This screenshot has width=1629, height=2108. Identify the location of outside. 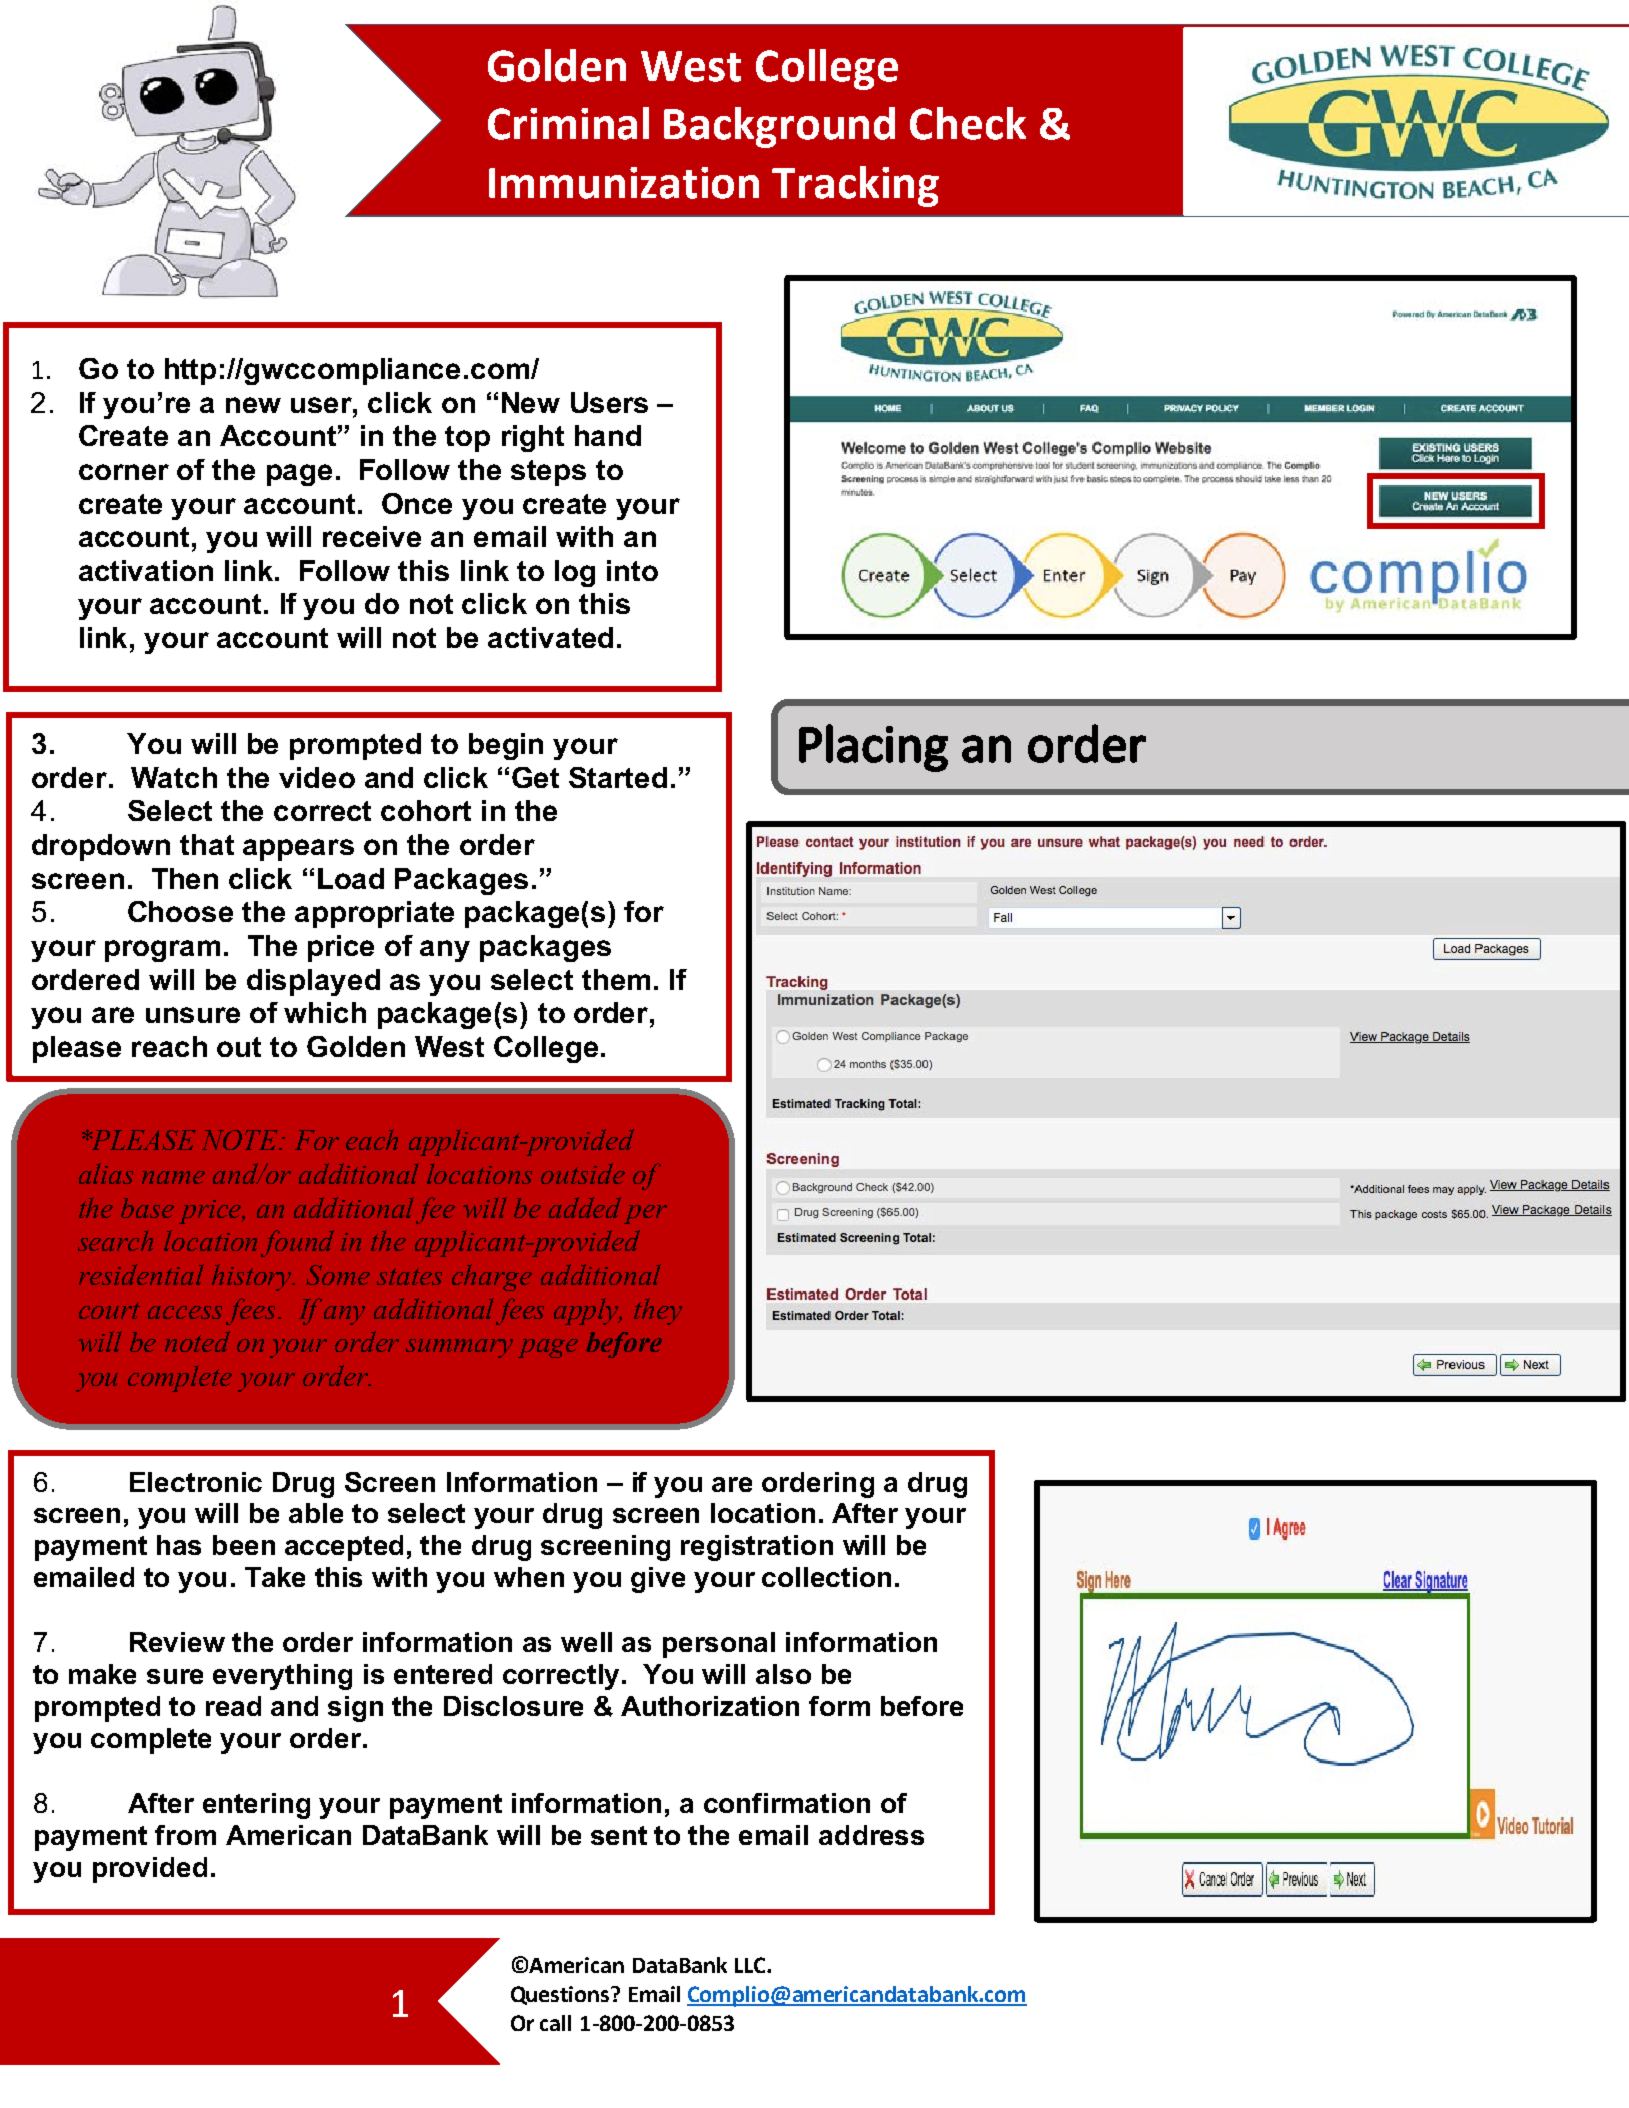
(583, 1173).
